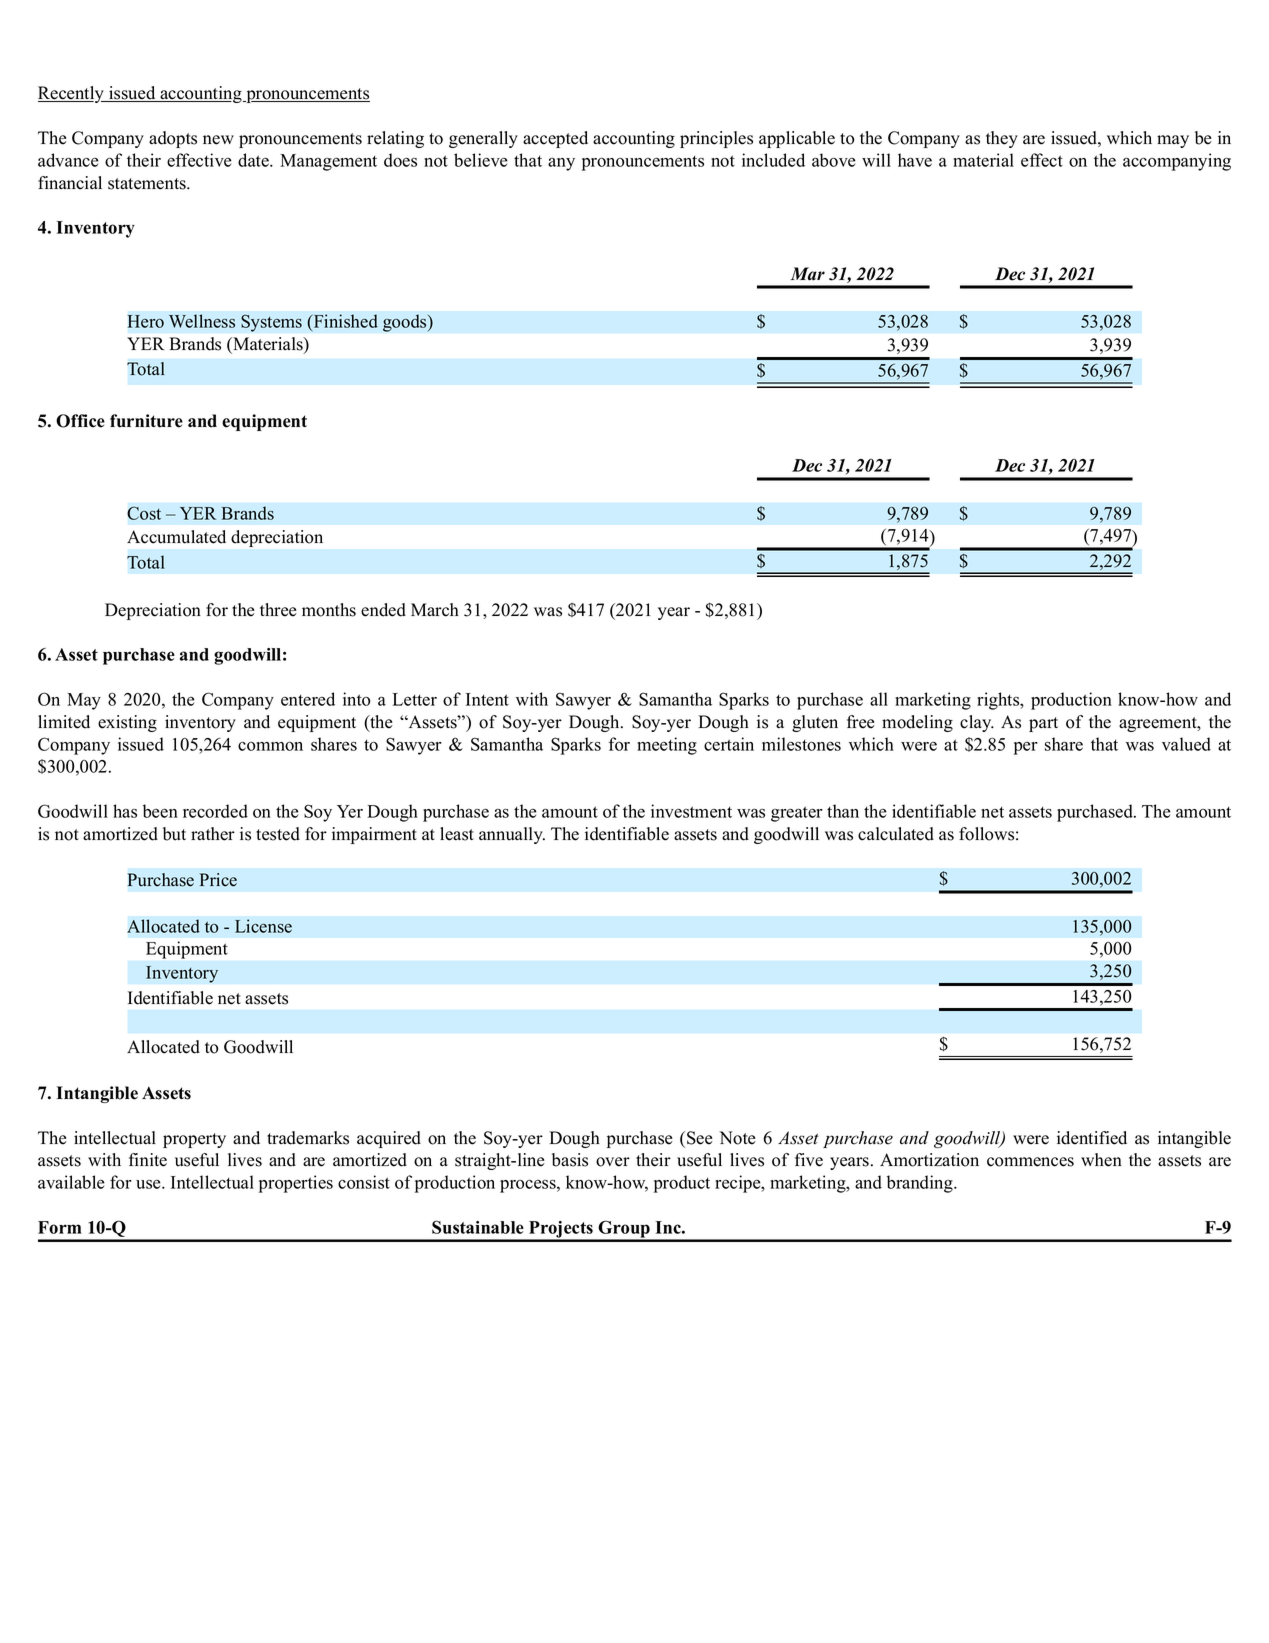 Image resolution: width=1269 pixels, height=1643 pixels. Describe the element at coordinates (1043, 724) in the screenshot. I see `part` at that location.
